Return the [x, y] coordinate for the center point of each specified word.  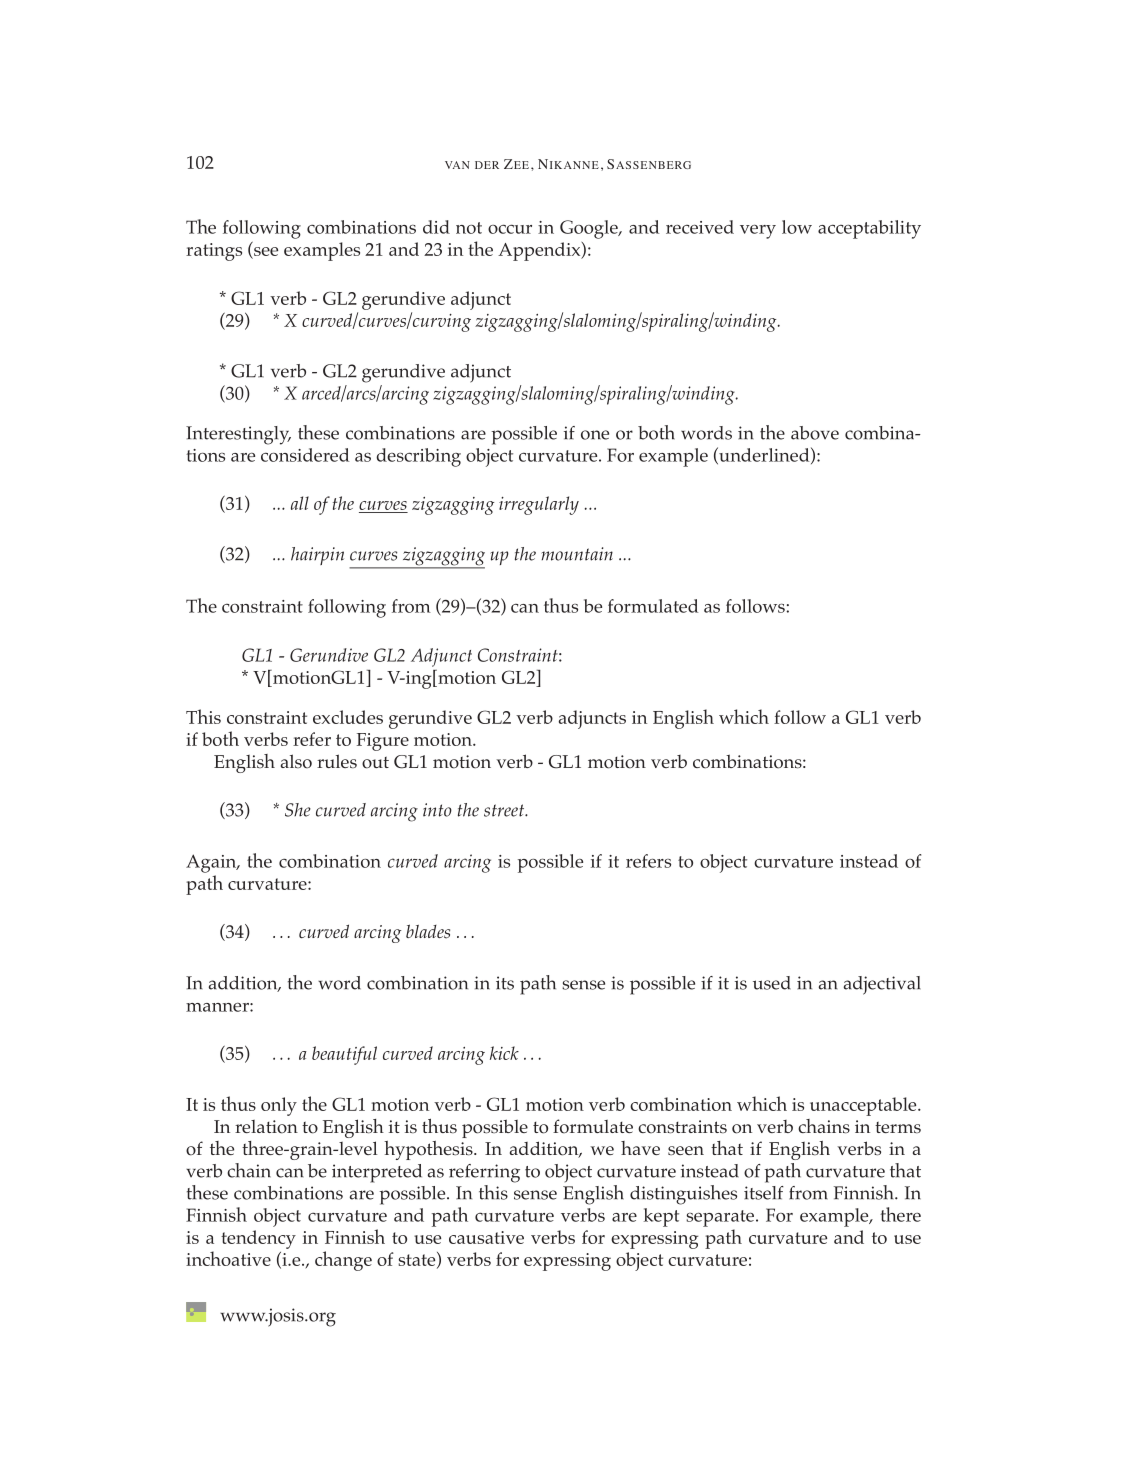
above [815, 433]
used [772, 983]
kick [504, 1053]
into [437, 810]
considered [305, 455]
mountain [577, 554]
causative [486, 1237]
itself [764, 1193]
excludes [348, 717]
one [595, 435]
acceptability [869, 229]
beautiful [344, 1055]
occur [510, 229]
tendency [258, 1239]
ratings [214, 252]
